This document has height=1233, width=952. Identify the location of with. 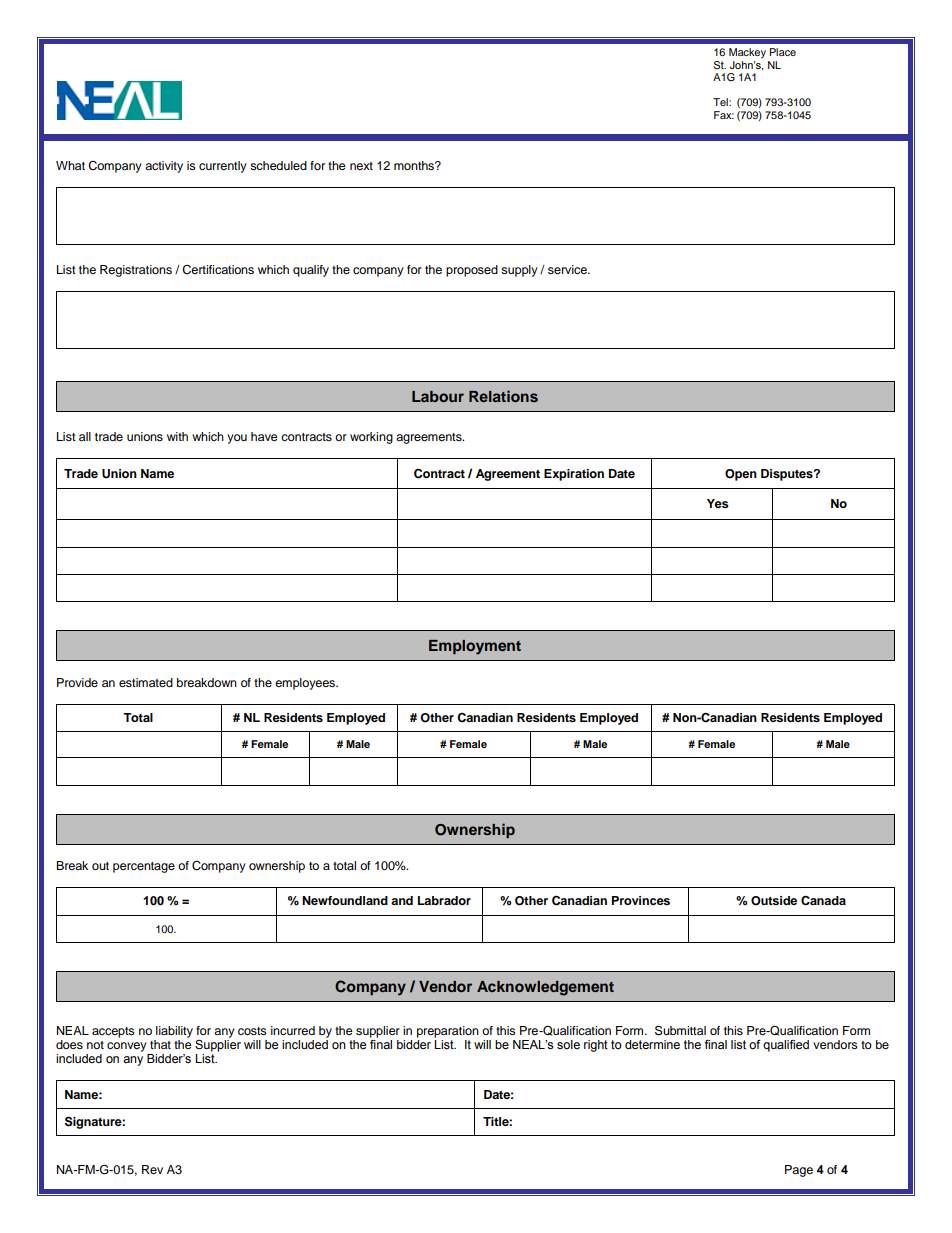
(177, 436).
